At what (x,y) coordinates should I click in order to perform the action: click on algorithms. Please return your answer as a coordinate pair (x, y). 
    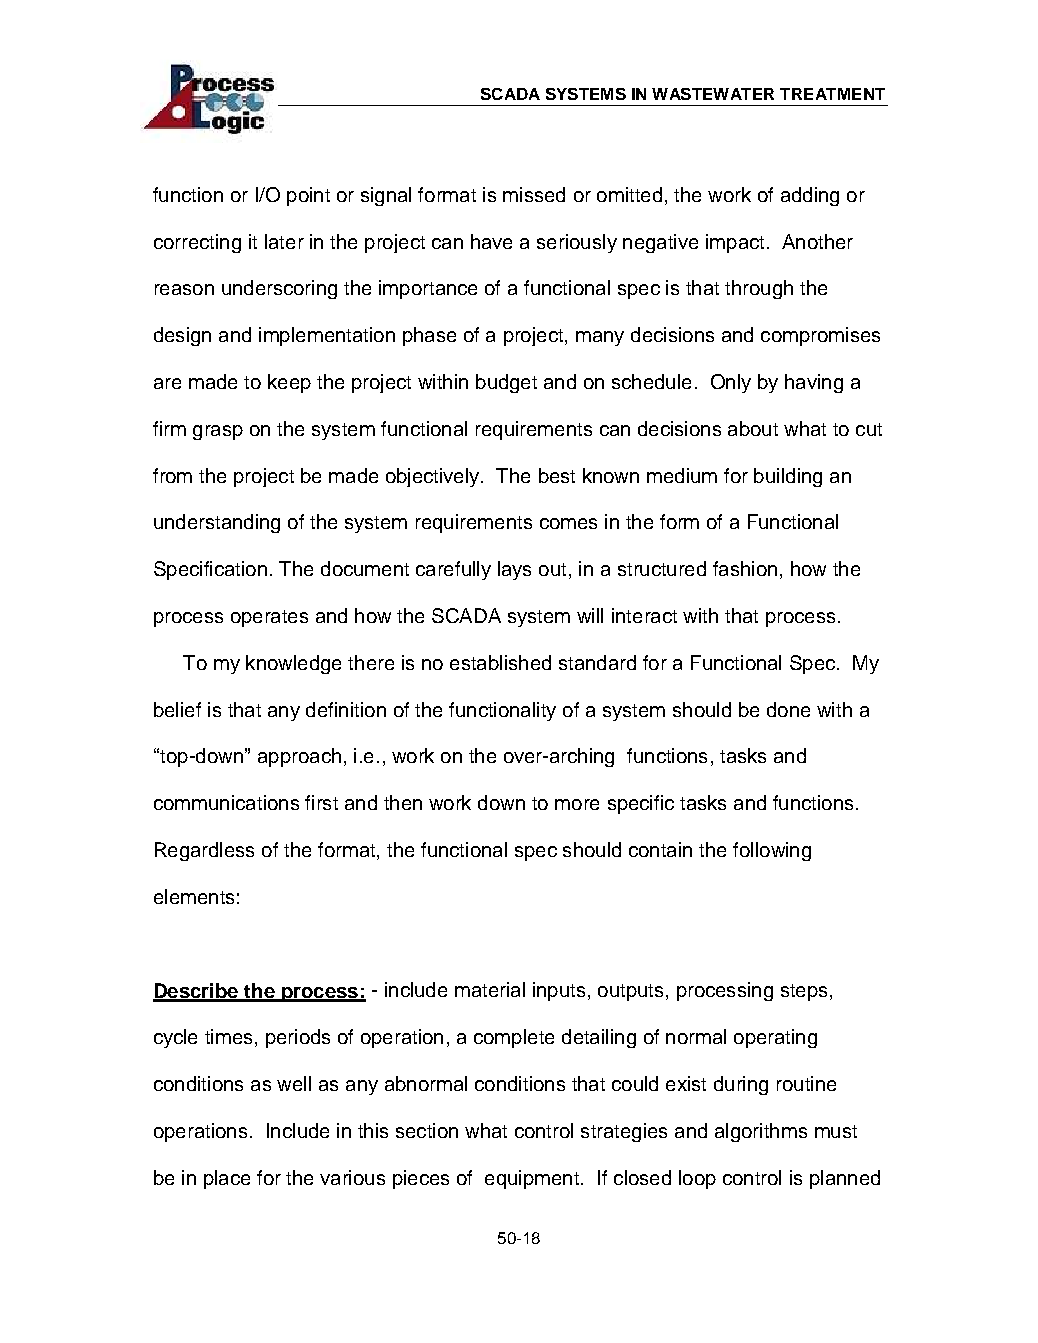
    Looking at the image, I should click on (761, 1132).
